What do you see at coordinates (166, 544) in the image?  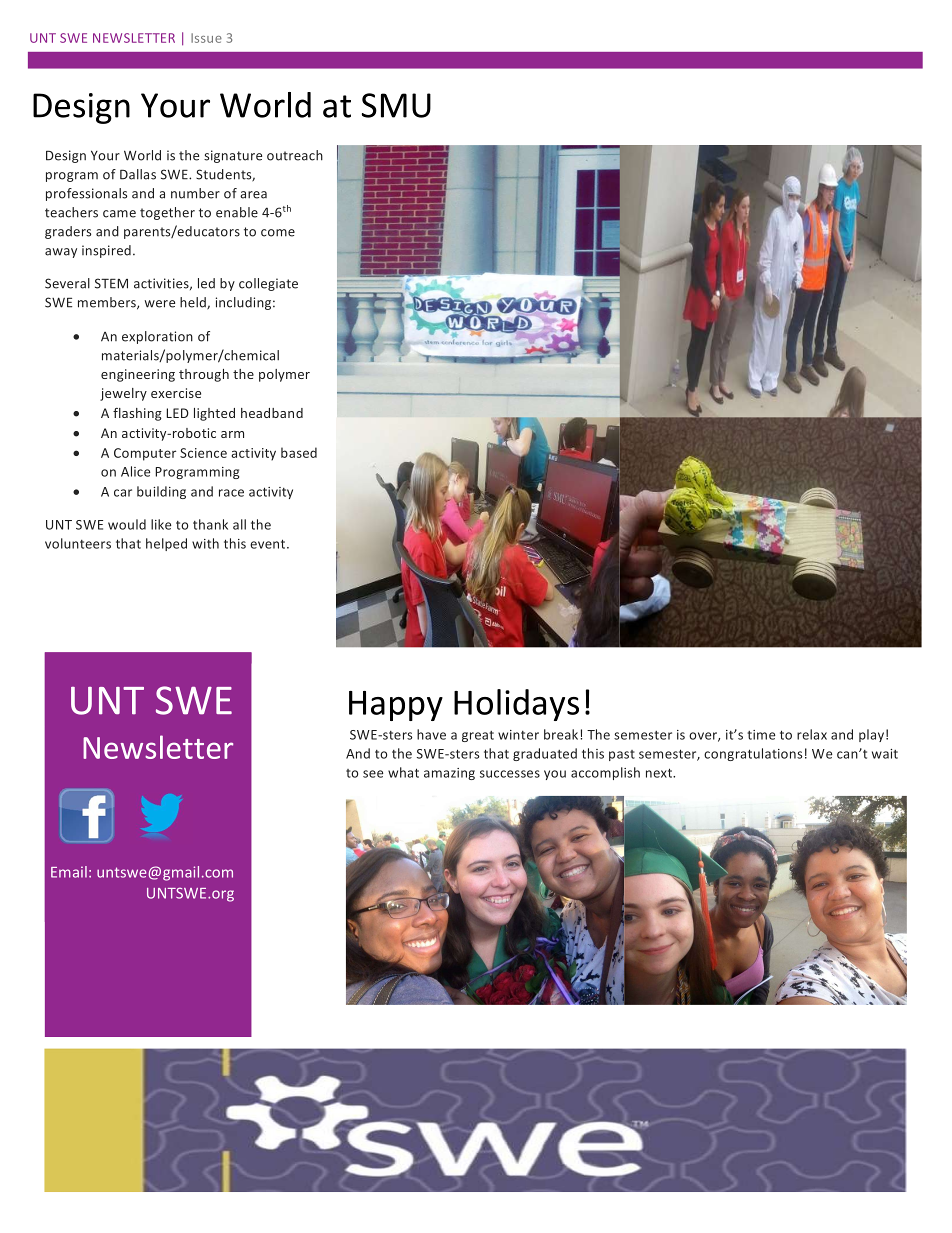 I see `helped` at bounding box center [166, 544].
